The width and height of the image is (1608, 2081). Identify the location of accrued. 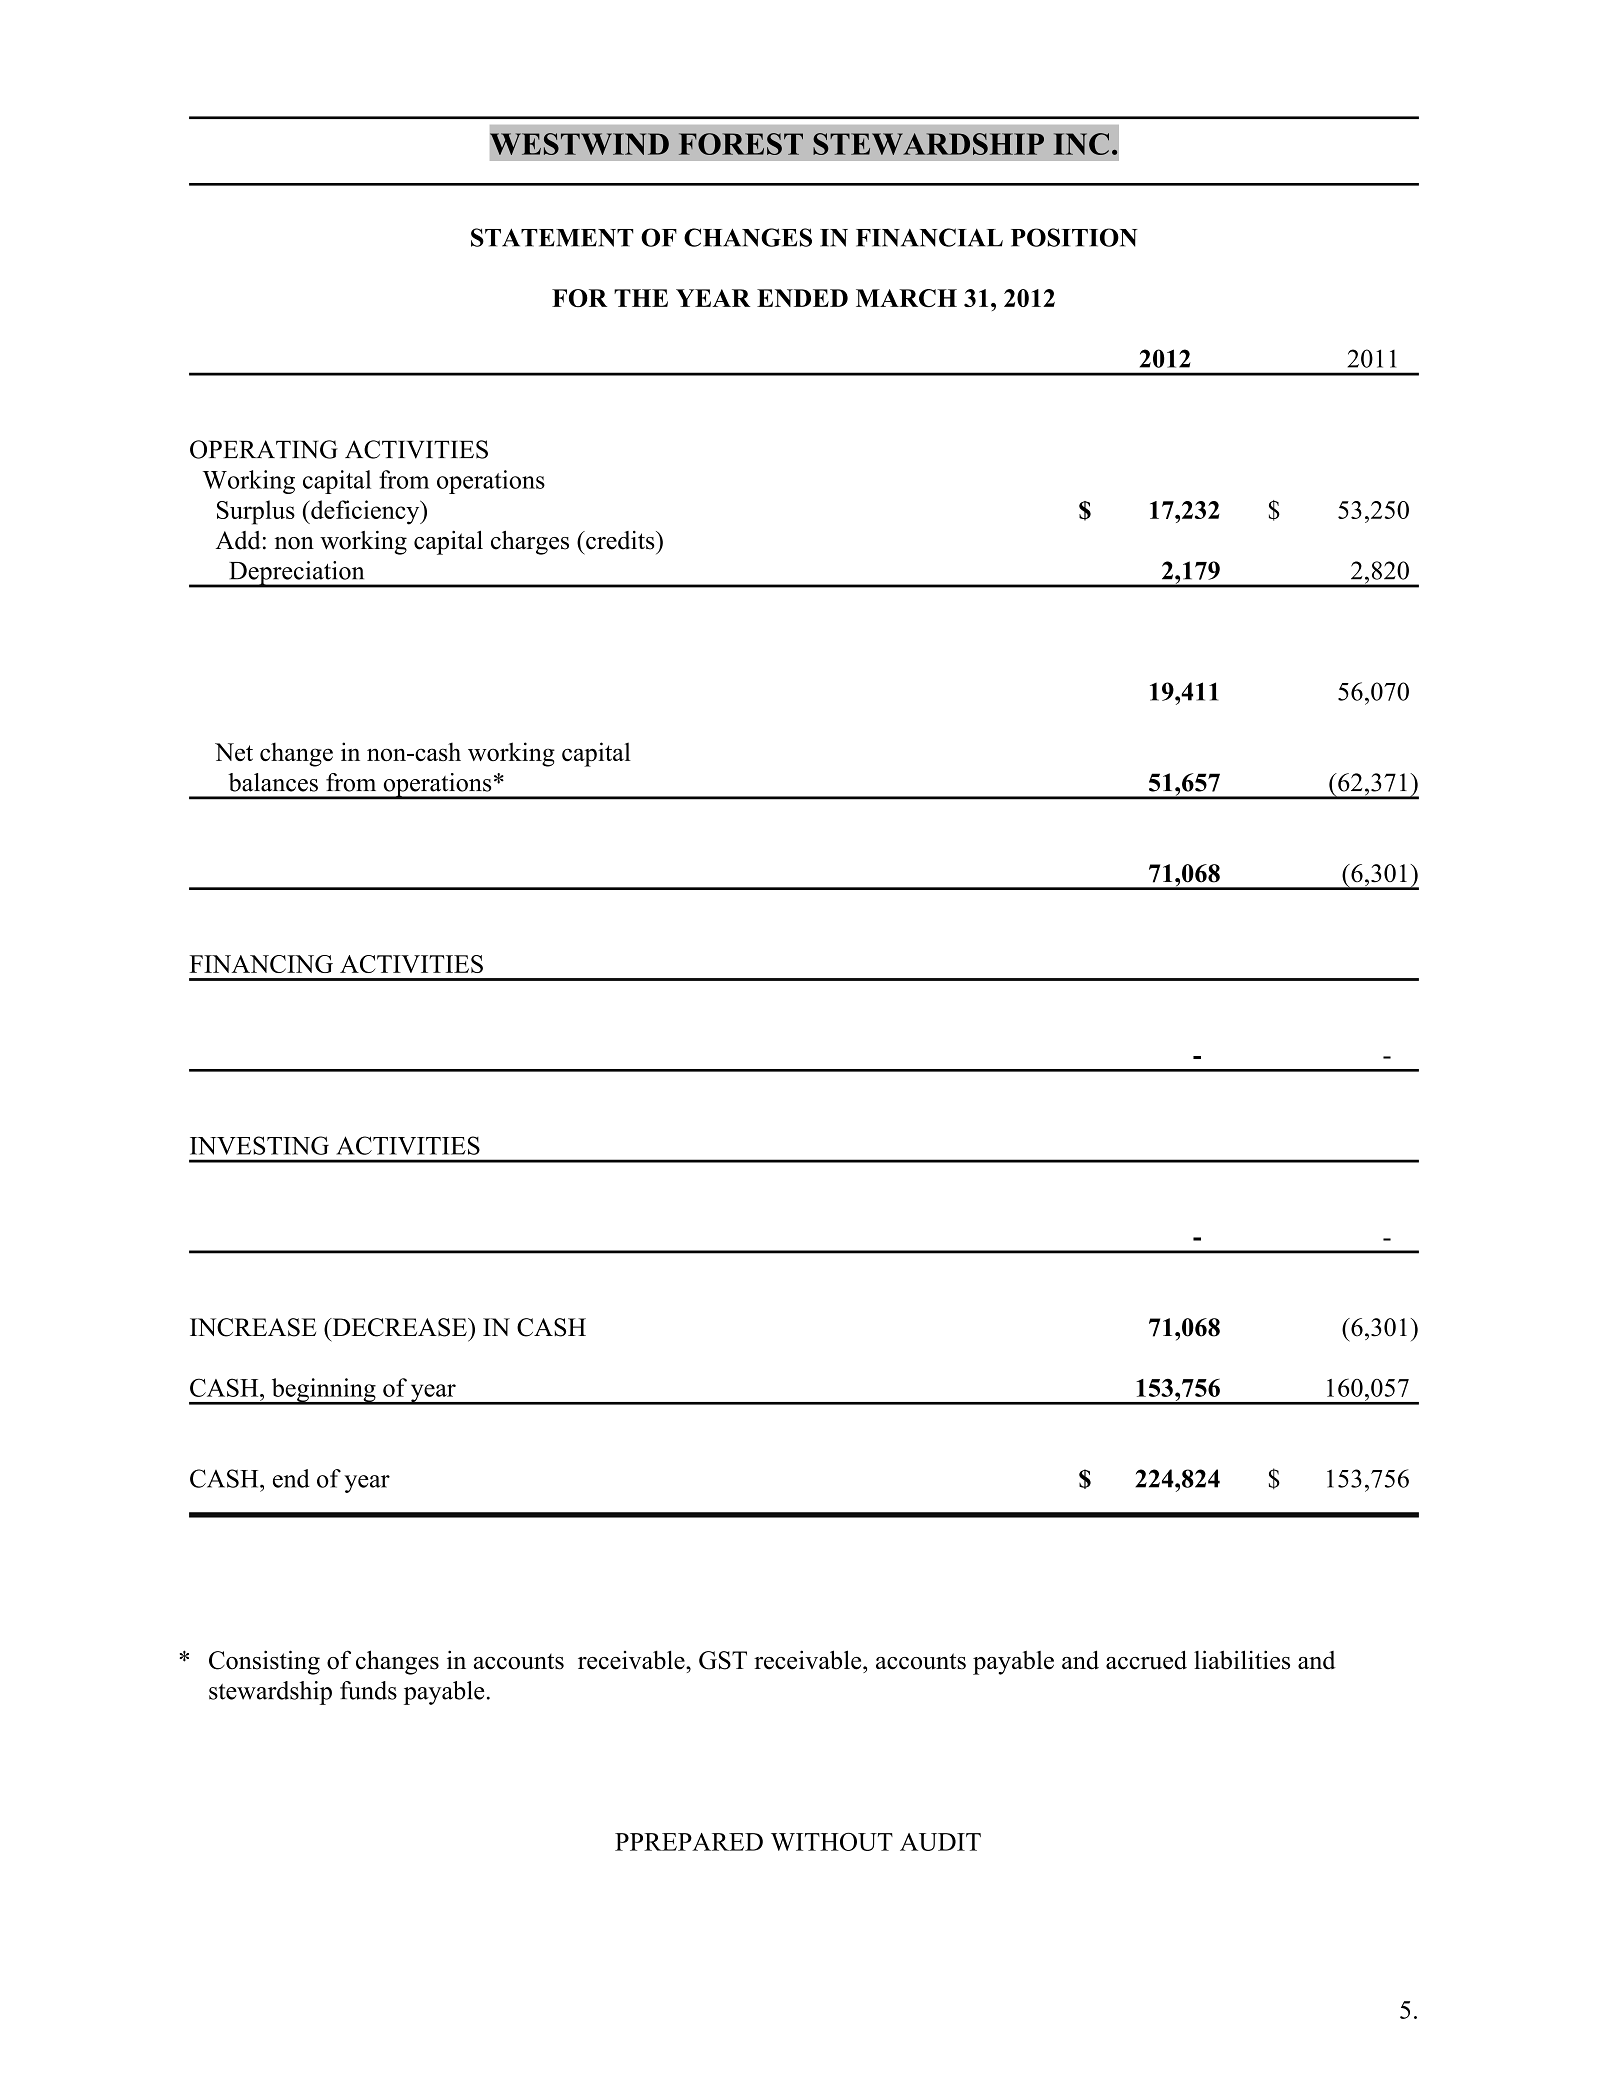
(1146, 1660).
